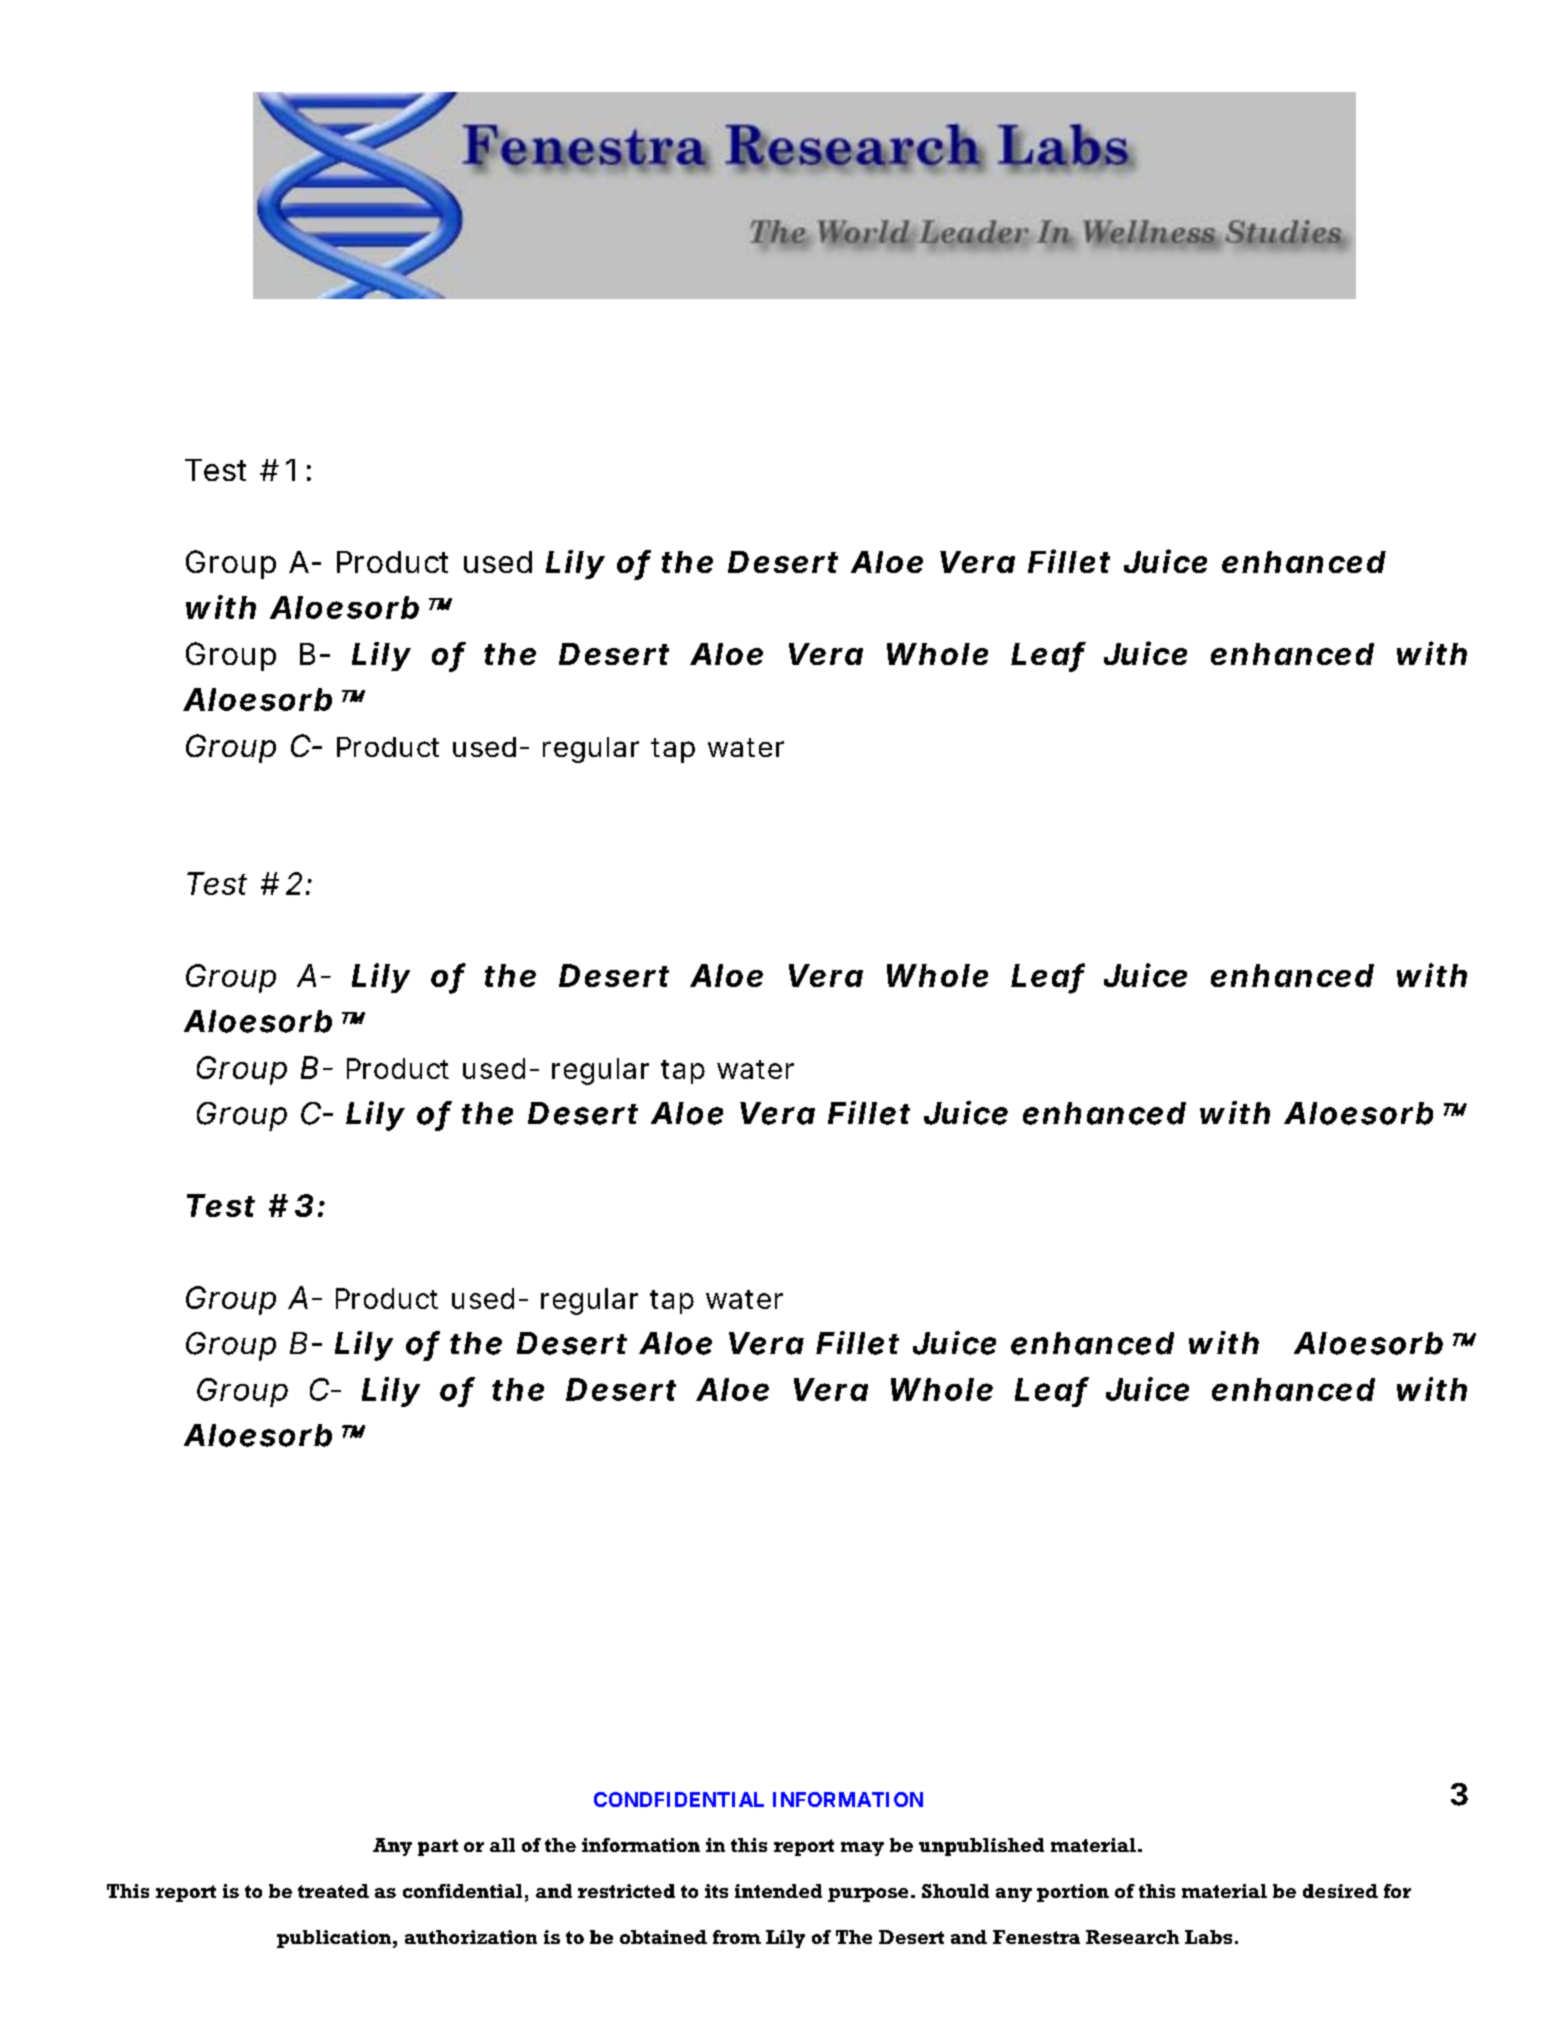 Image resolution: width=1563 pixels, height=2023 pixels. I want to click on treated, so click(333, 1891).
